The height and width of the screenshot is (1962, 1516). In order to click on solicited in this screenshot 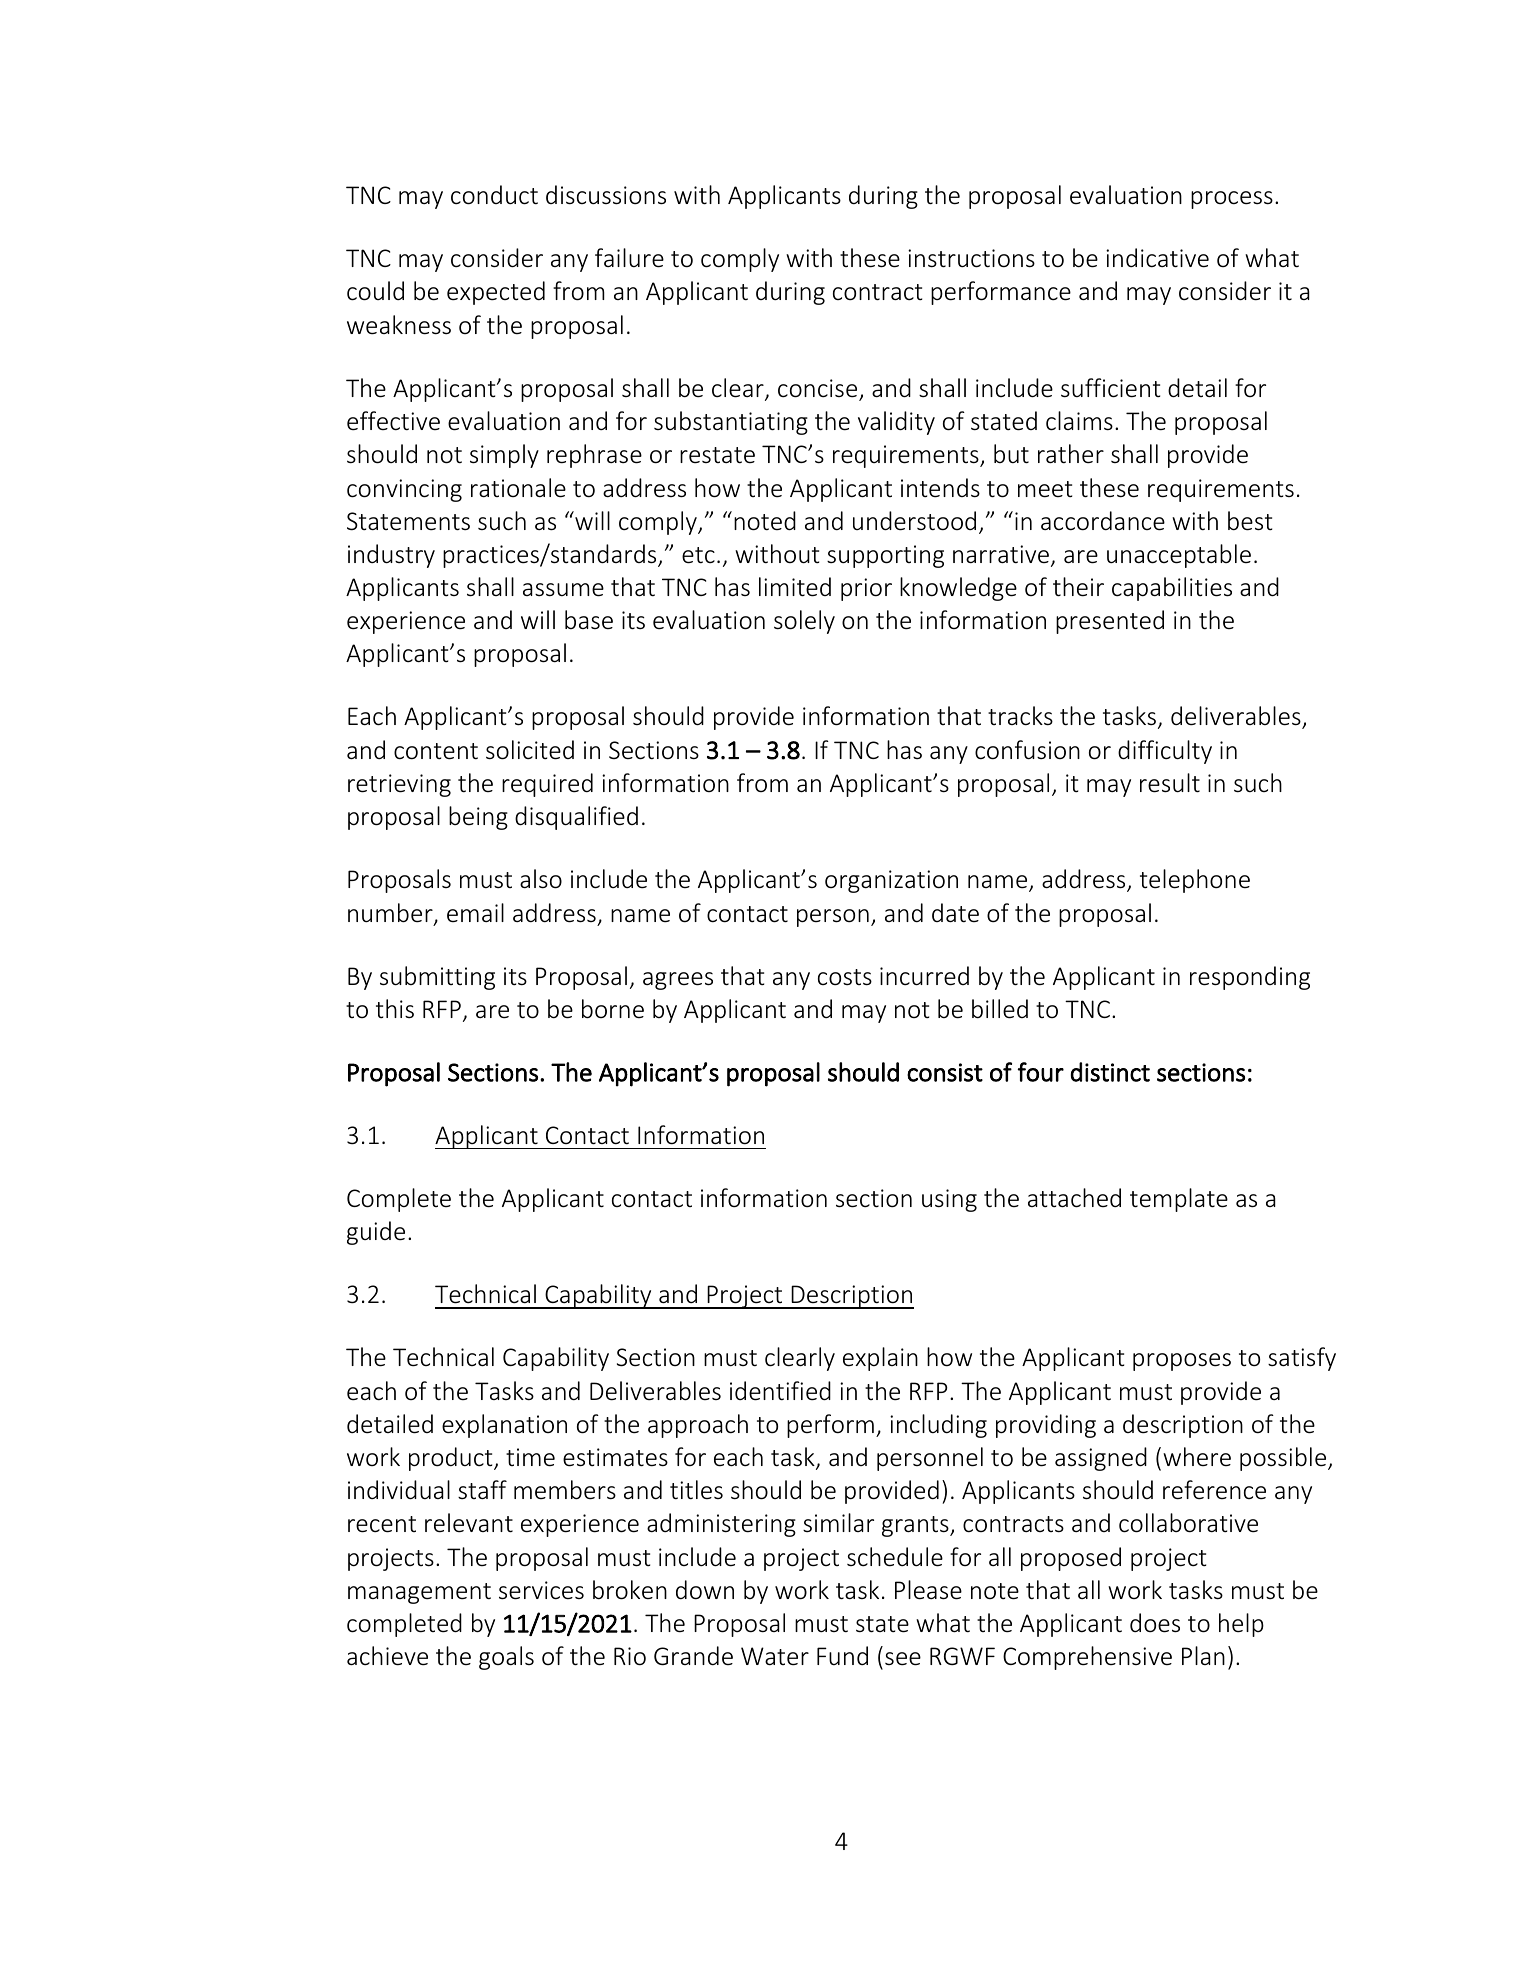, I will do `click(530, 750)`.
